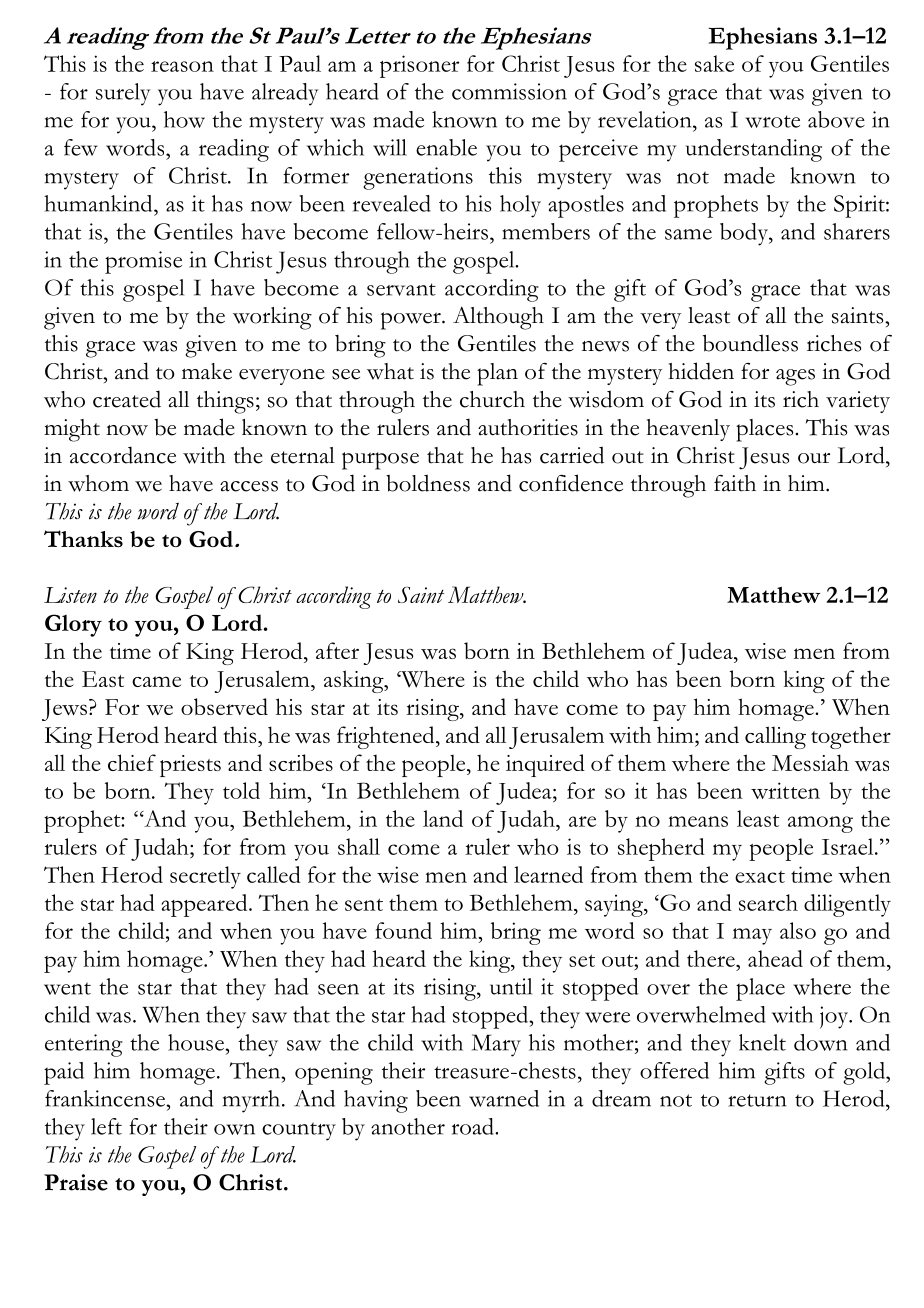 Image resolution: width=924 pixels, height=1308 pixels. I want to click on surely, so click(123, 94).
